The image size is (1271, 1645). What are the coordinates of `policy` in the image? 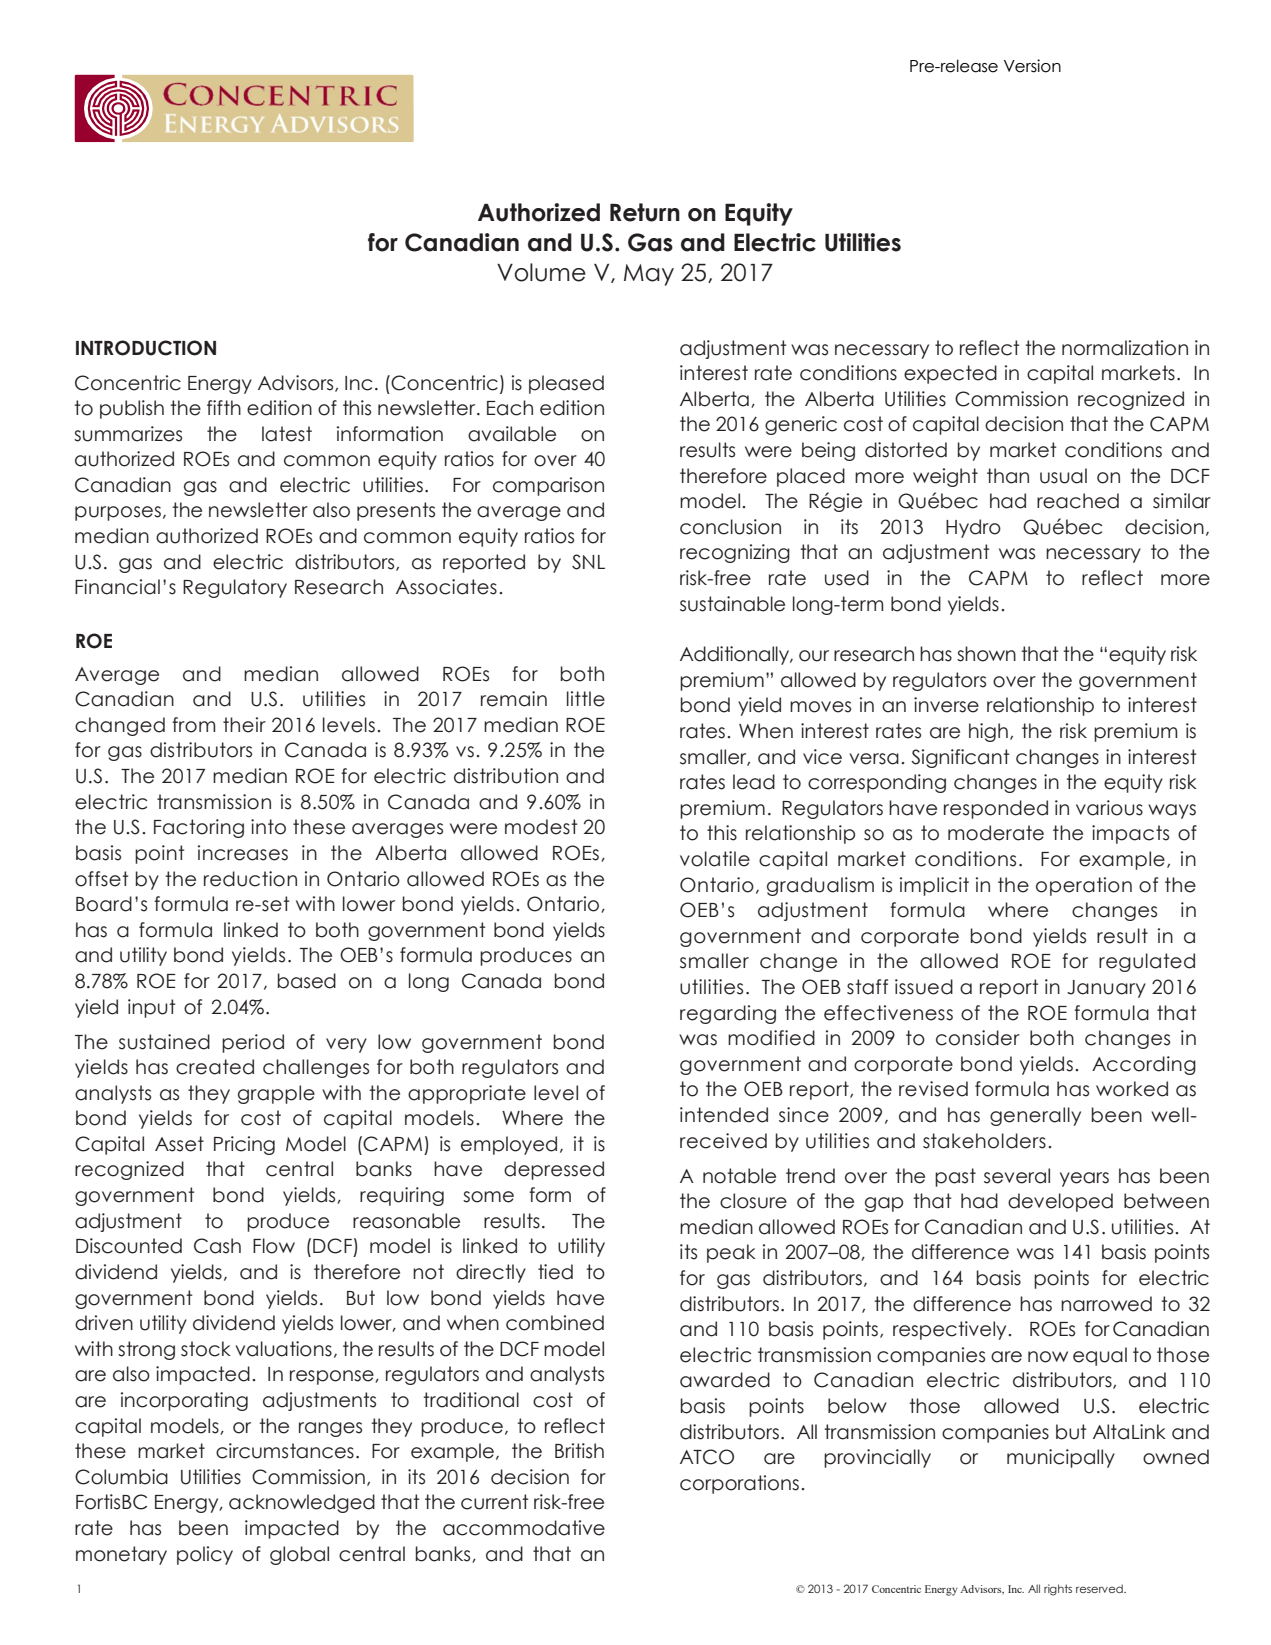 It's located at (205, 1555).
